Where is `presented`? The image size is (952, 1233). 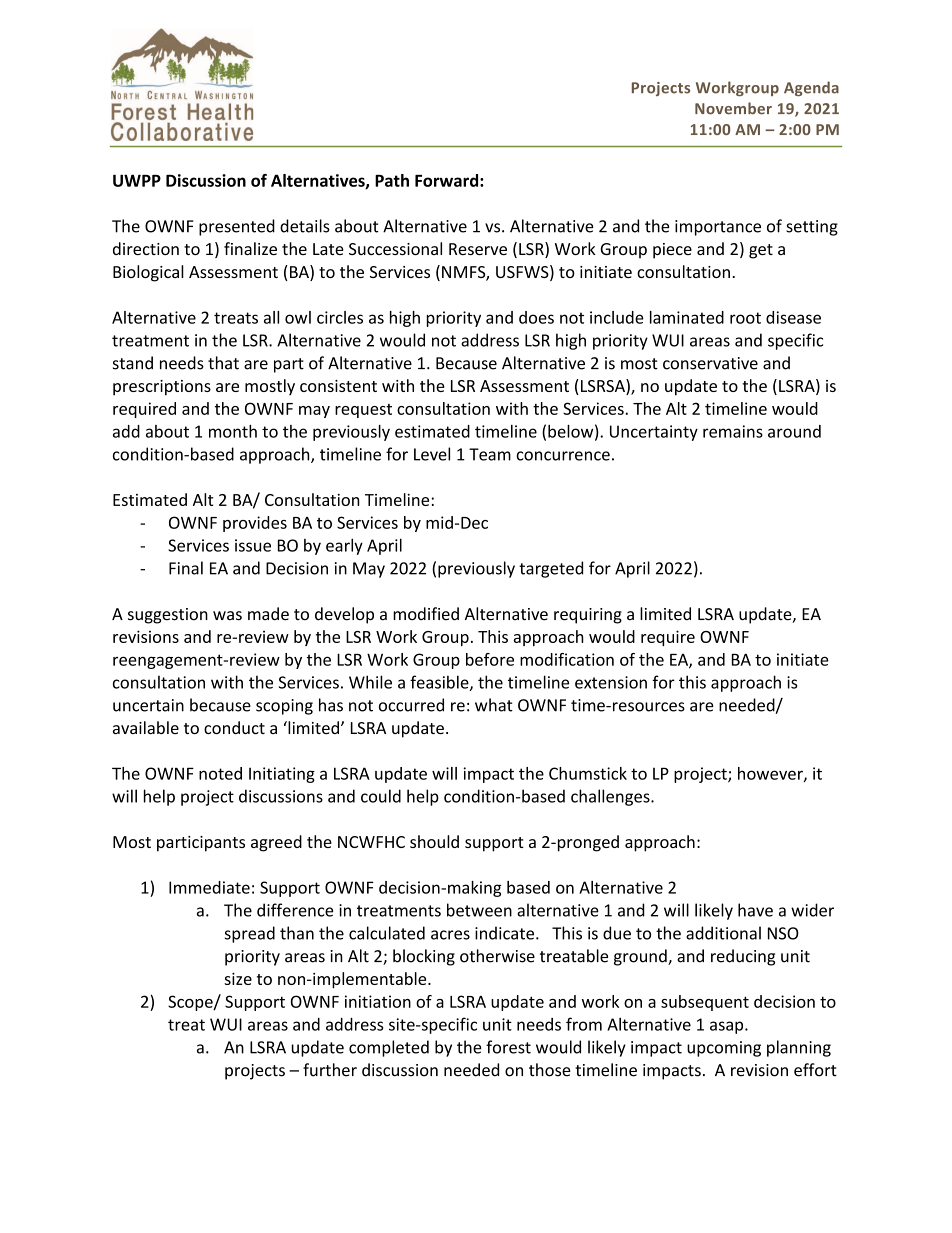
presented is located at coordinates (237, 227).
